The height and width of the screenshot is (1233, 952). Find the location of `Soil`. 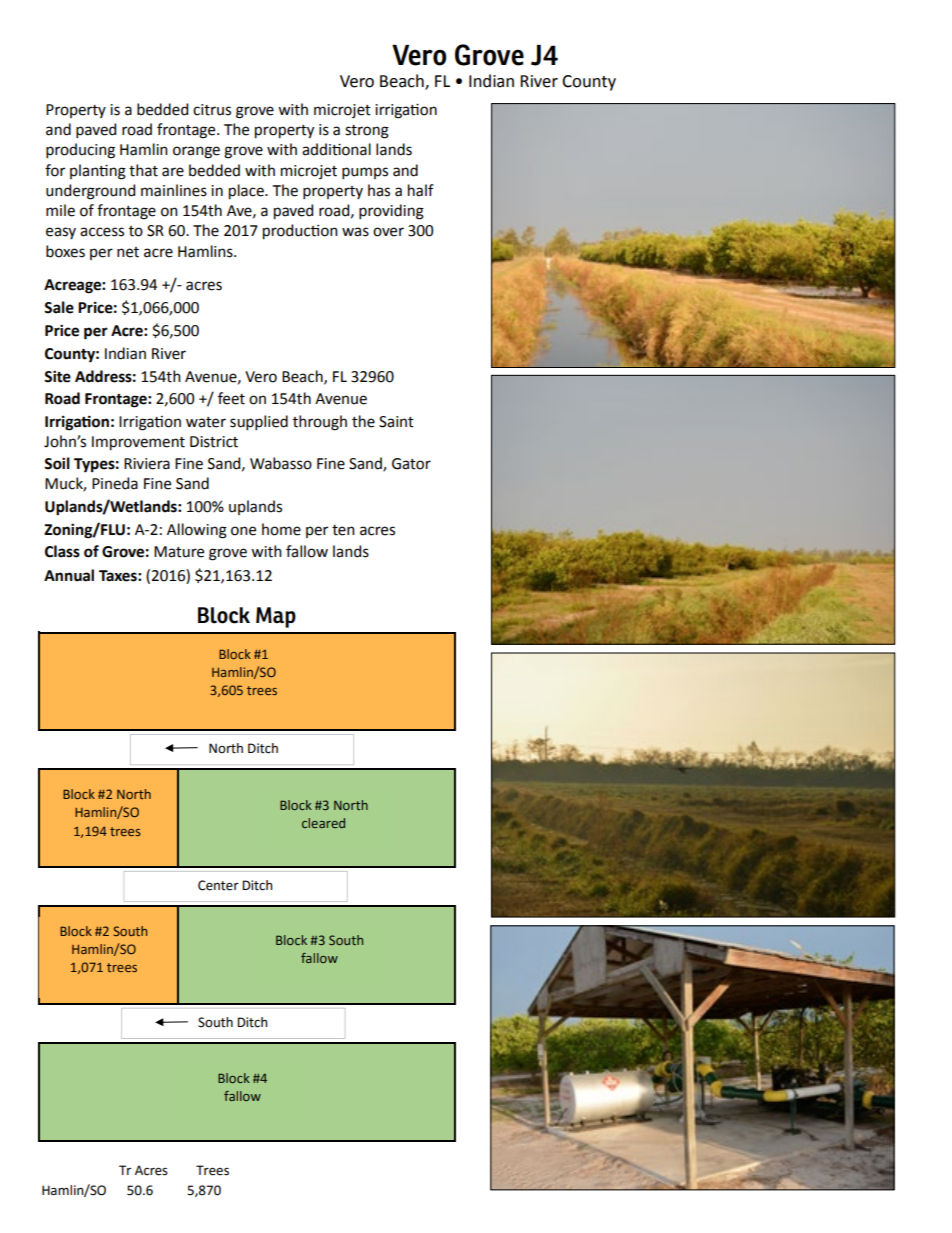

Soil is located at coordinates (57, 463).
